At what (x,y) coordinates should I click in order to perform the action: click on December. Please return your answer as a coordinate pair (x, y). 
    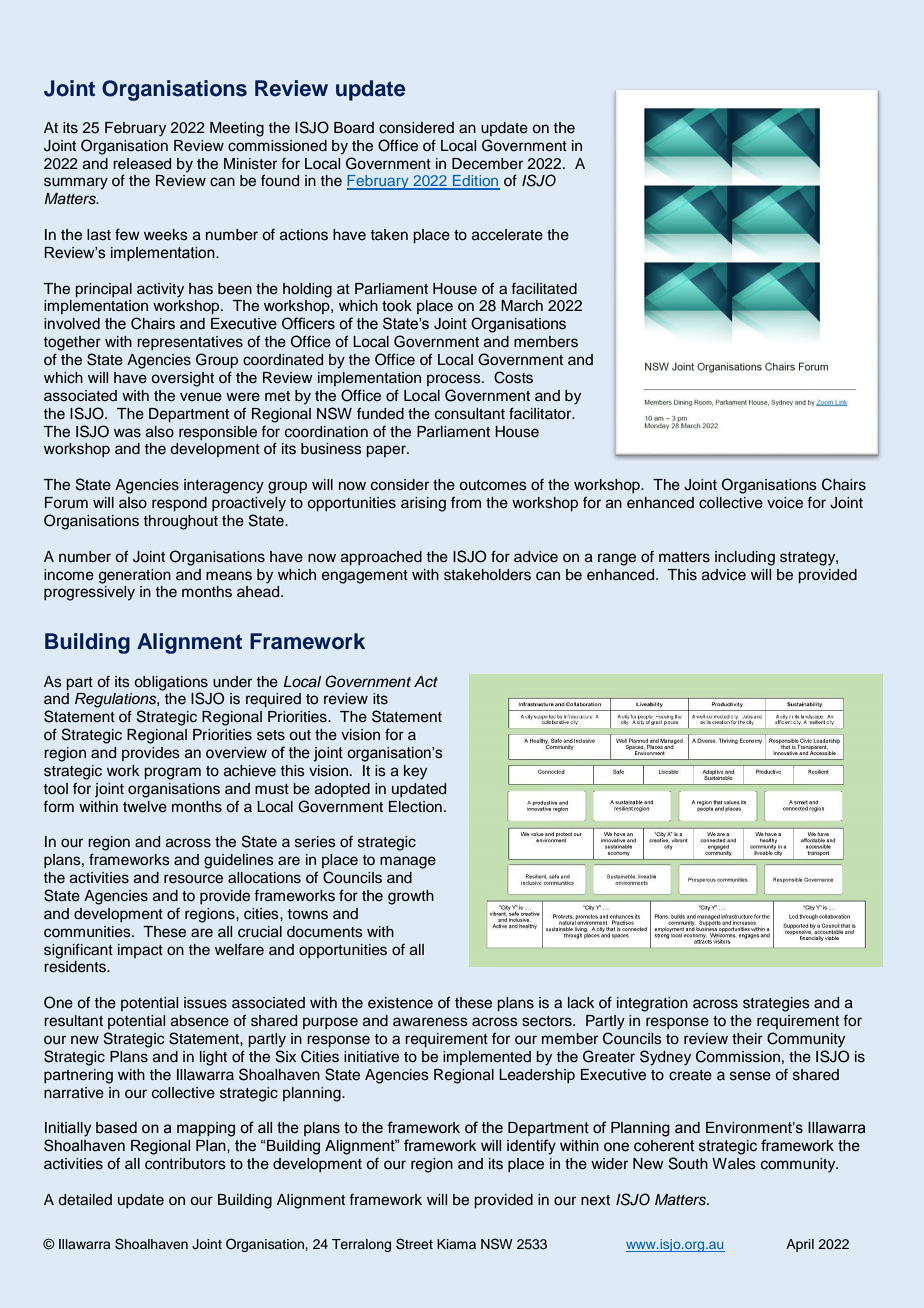
    Looking at the image, I should click on (487, 164).
